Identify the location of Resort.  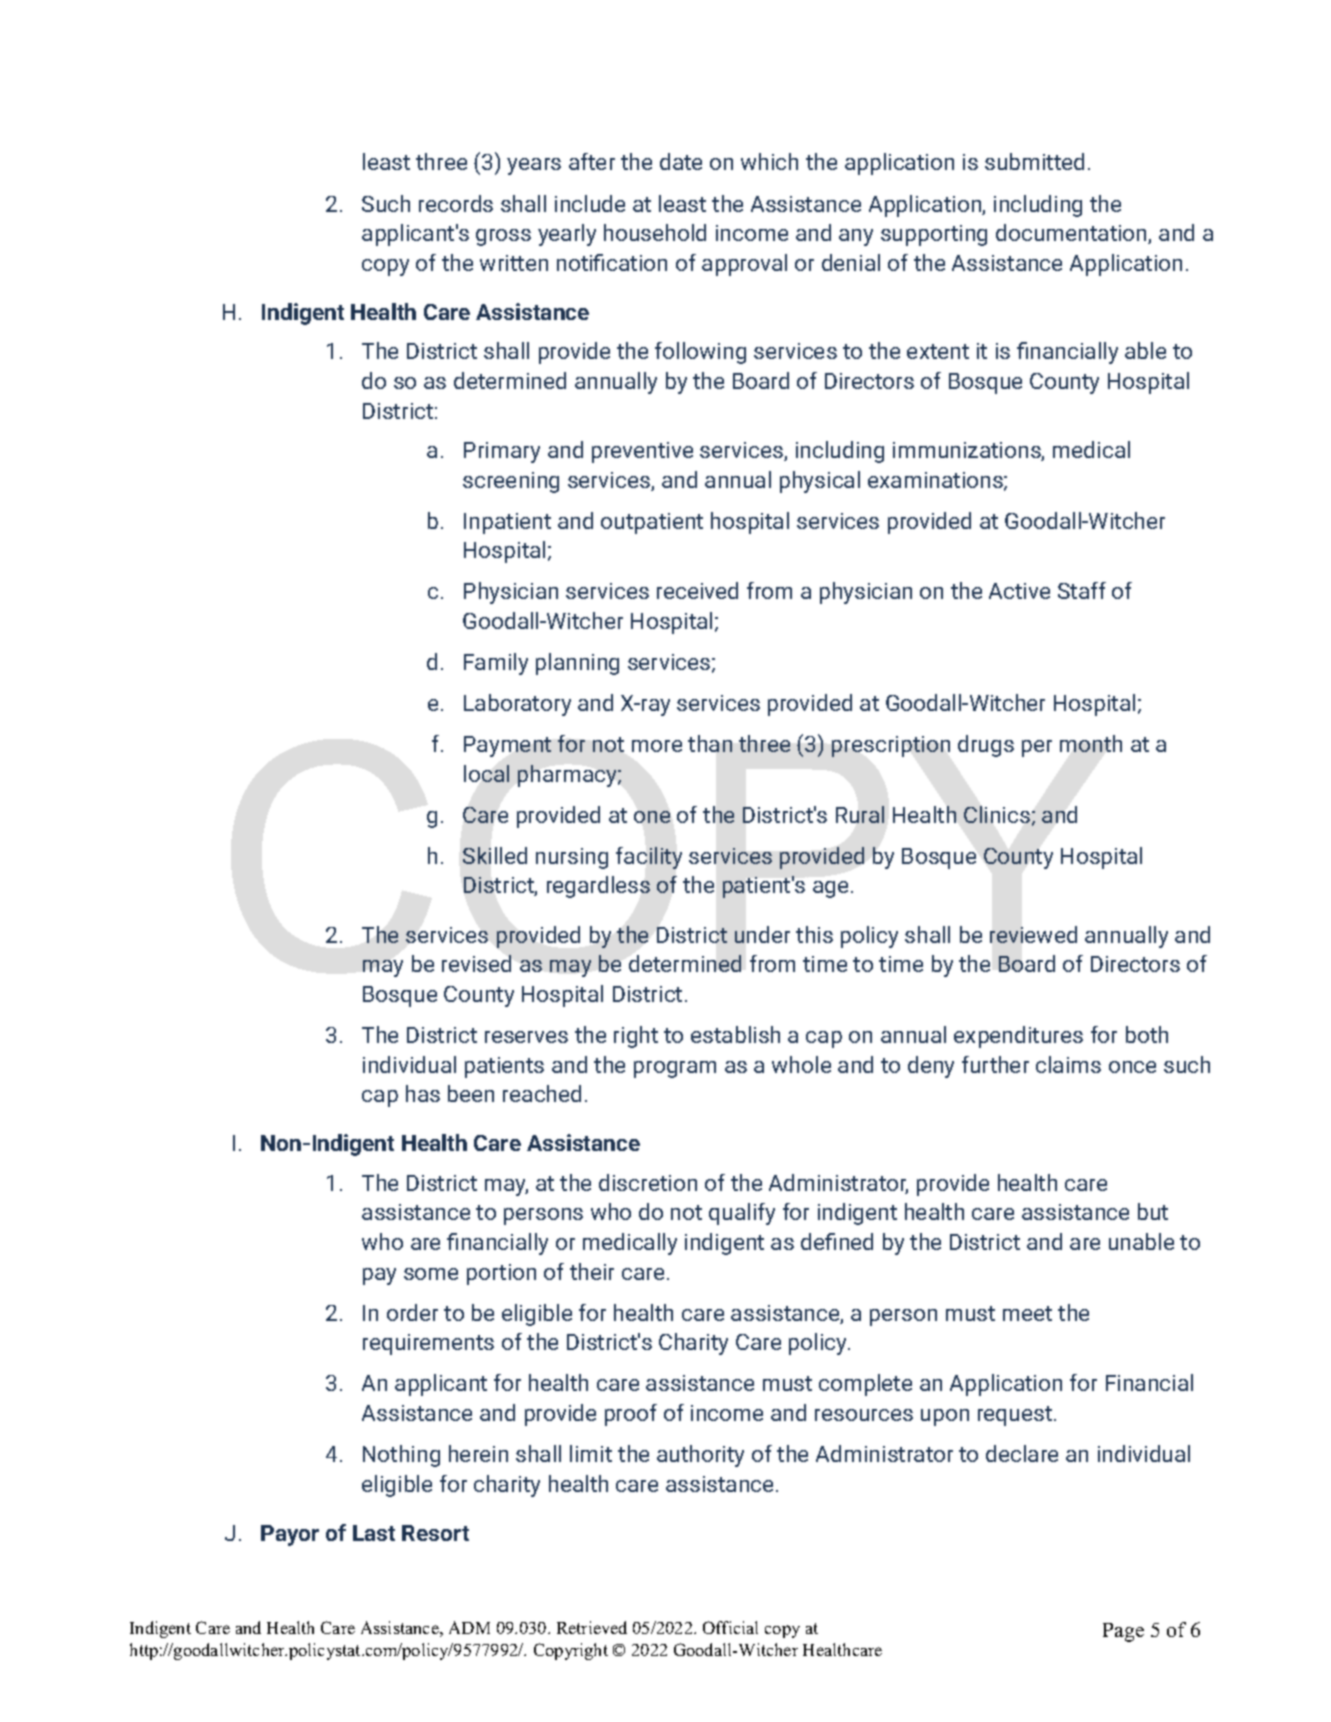
(435, 1533).
